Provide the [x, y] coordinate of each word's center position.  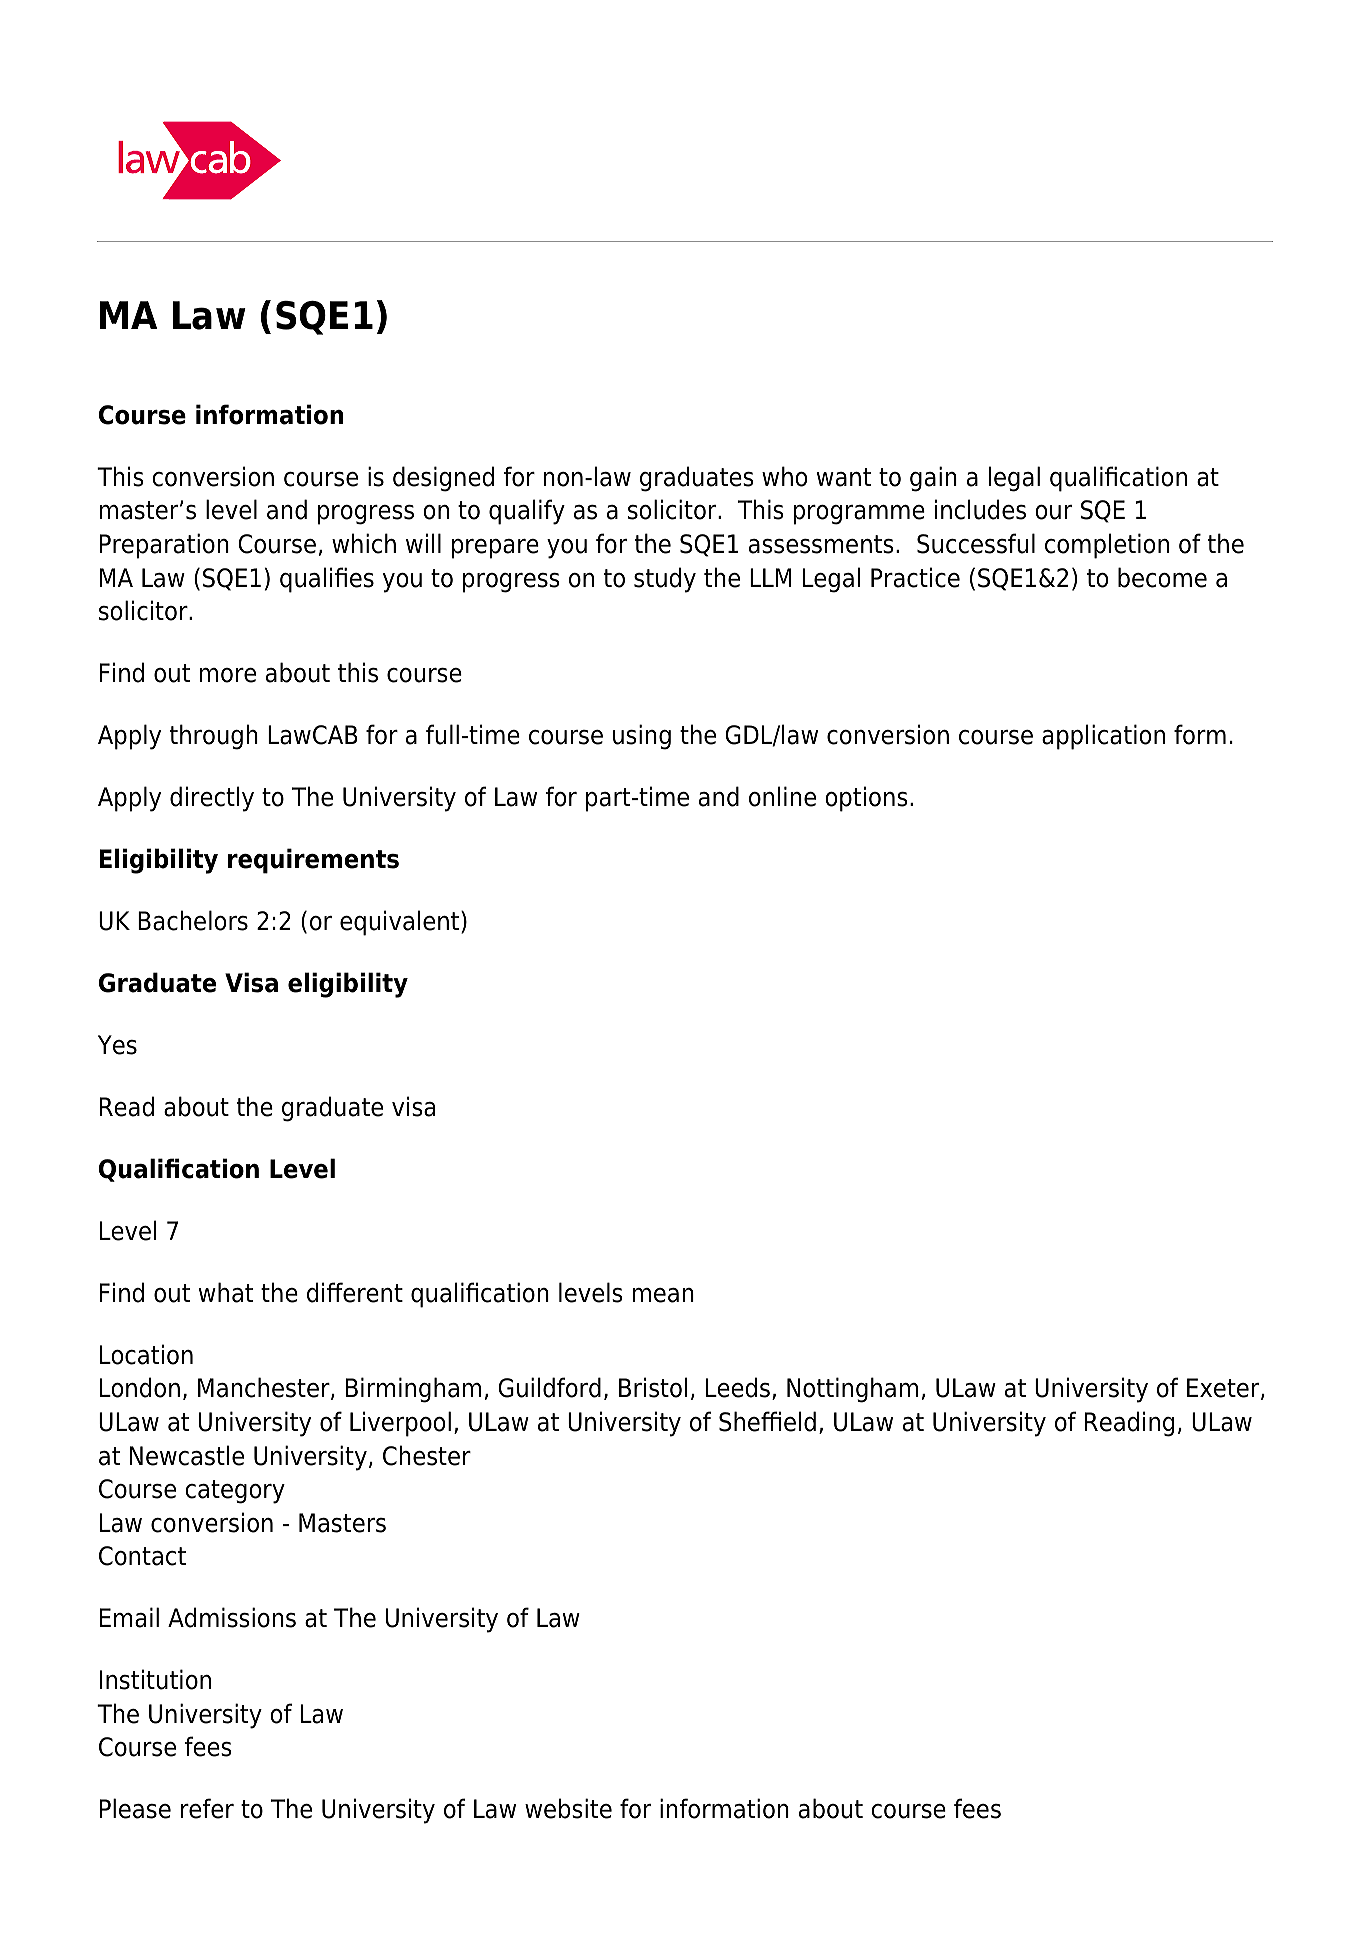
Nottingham [852, 1390]
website [568, 1808]
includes [980, 509]
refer [207, 1808]
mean [663, 1295]
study [665, 580]
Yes [117, 1045]
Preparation [164, 546]
